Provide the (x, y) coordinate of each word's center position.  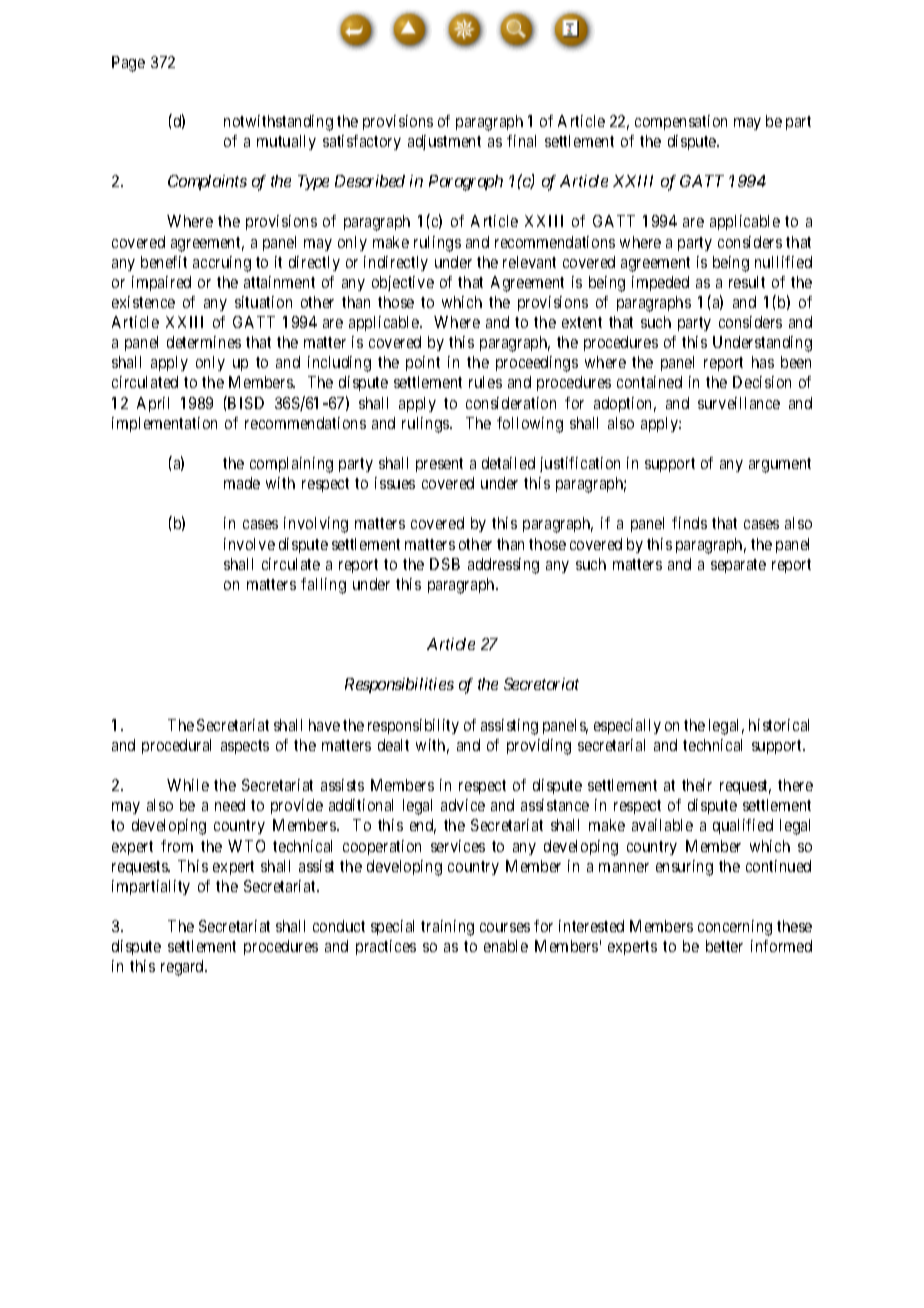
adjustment (444, 142)
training (447, 928)
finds (689, 523)
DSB (445, 564)
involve (249, 544)
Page (128, 64)
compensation (681, 122)
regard (183, 968)
